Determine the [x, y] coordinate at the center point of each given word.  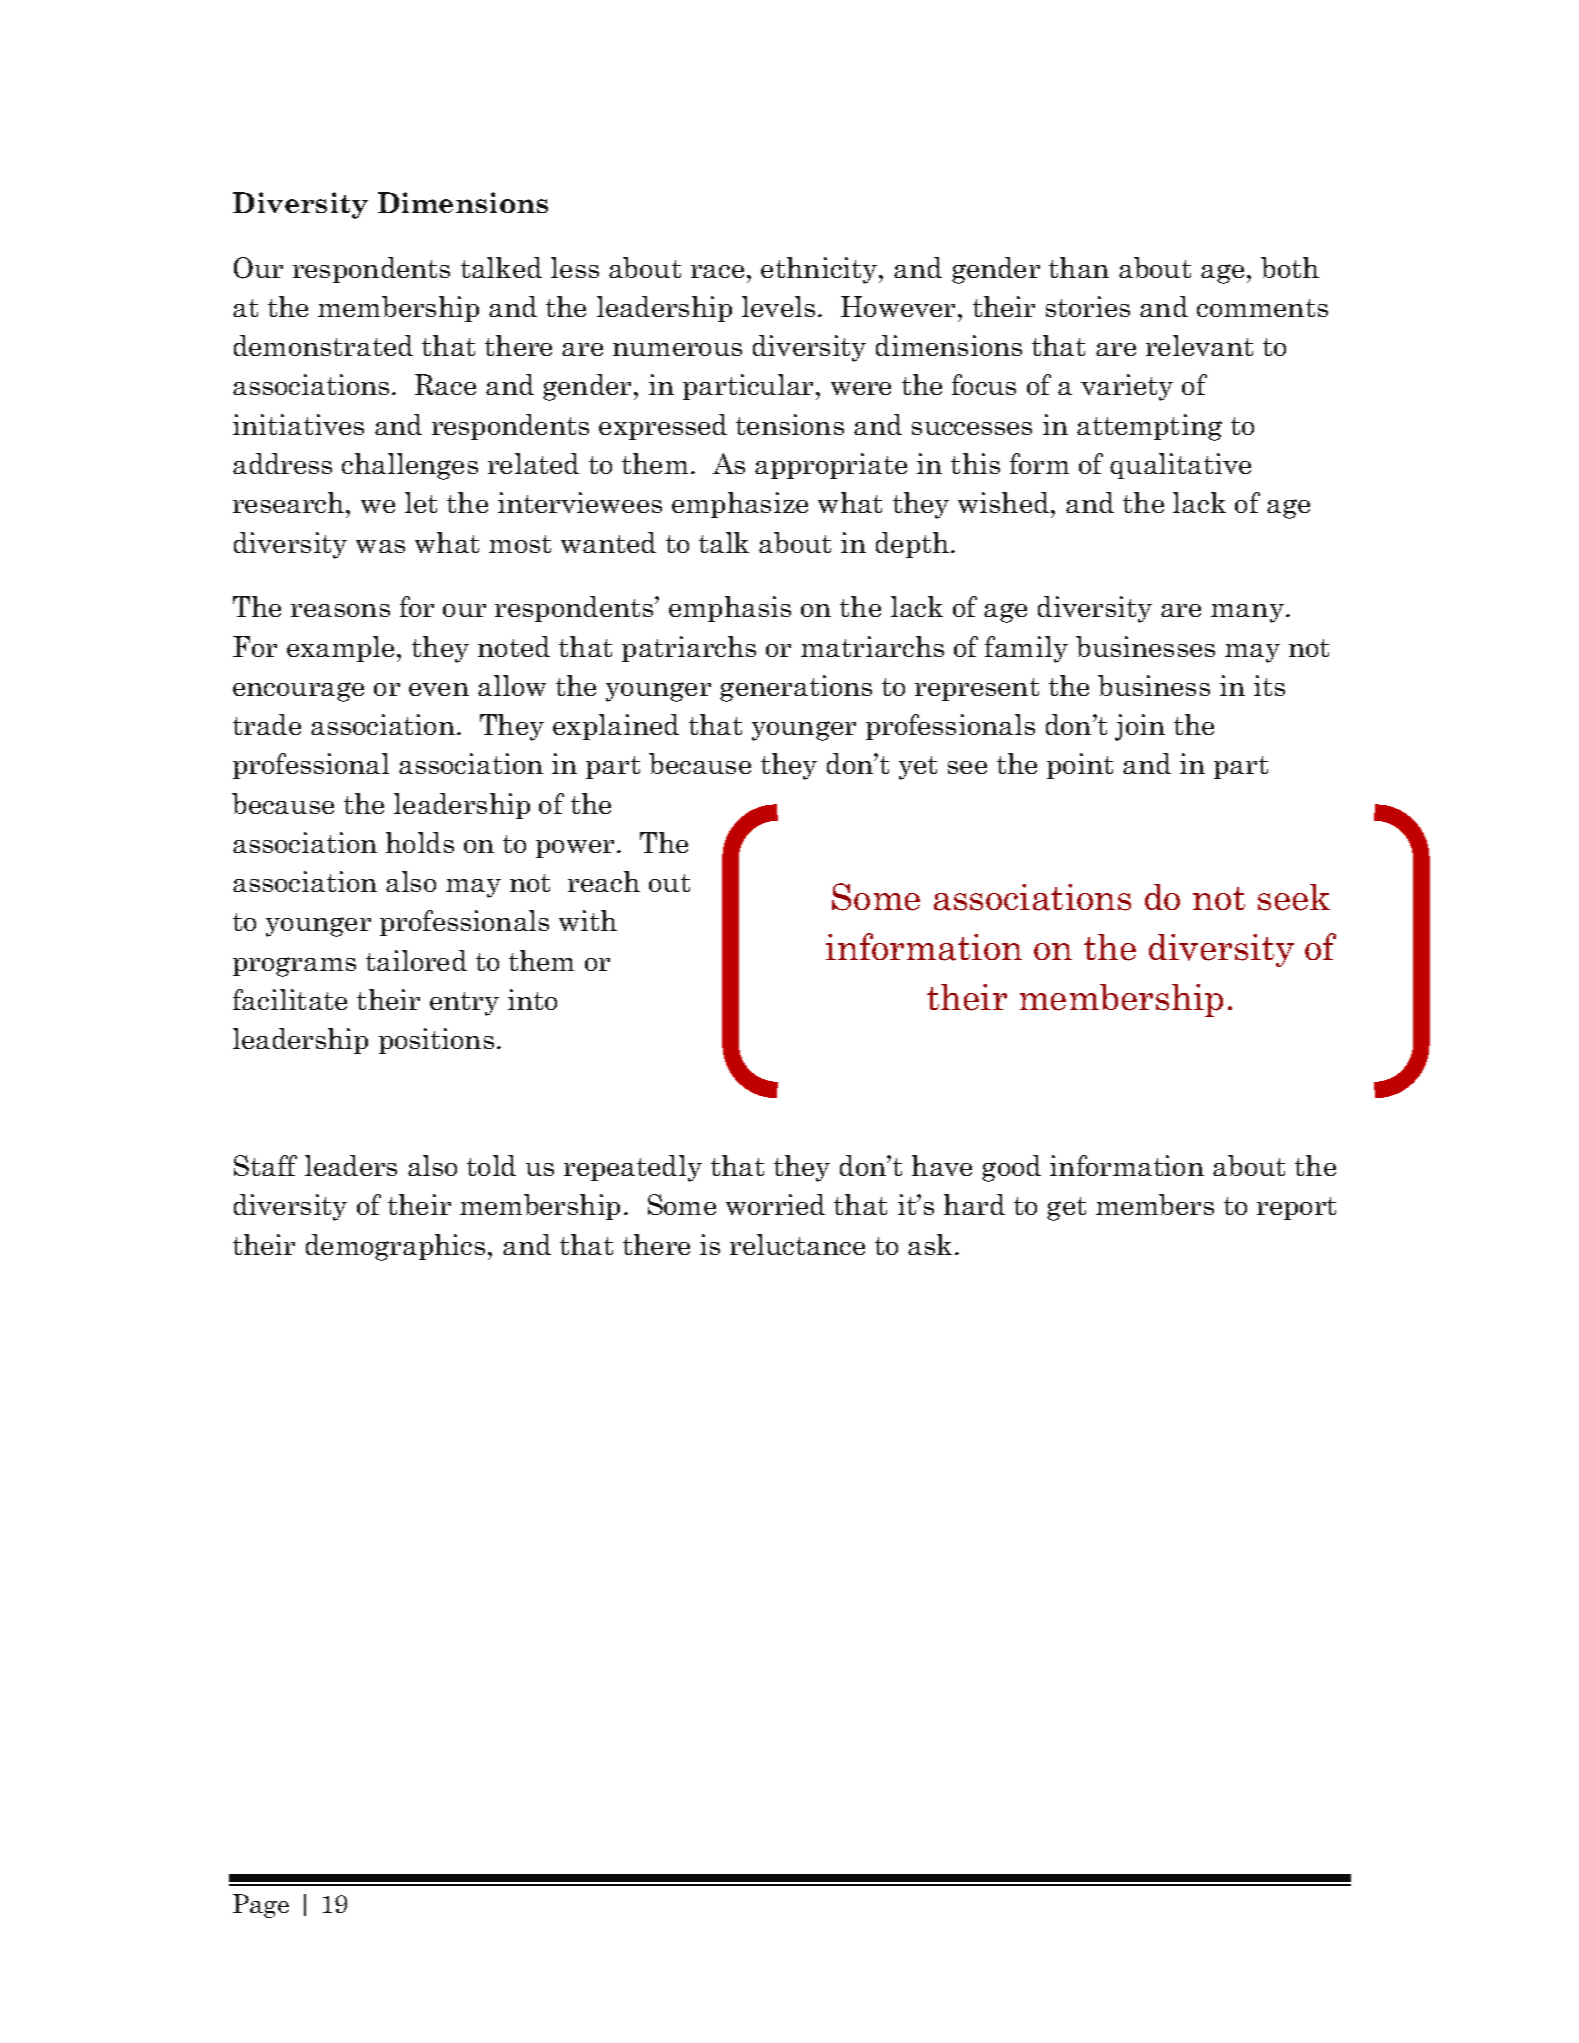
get [1066, 1209]
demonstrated [323, 345]
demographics [395, 1247]
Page [261, 1906]
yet [918, 768]
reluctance [797, 1244]
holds [420, 842]
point [1080, 766]
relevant [1199, 345]
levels [778, 306]
